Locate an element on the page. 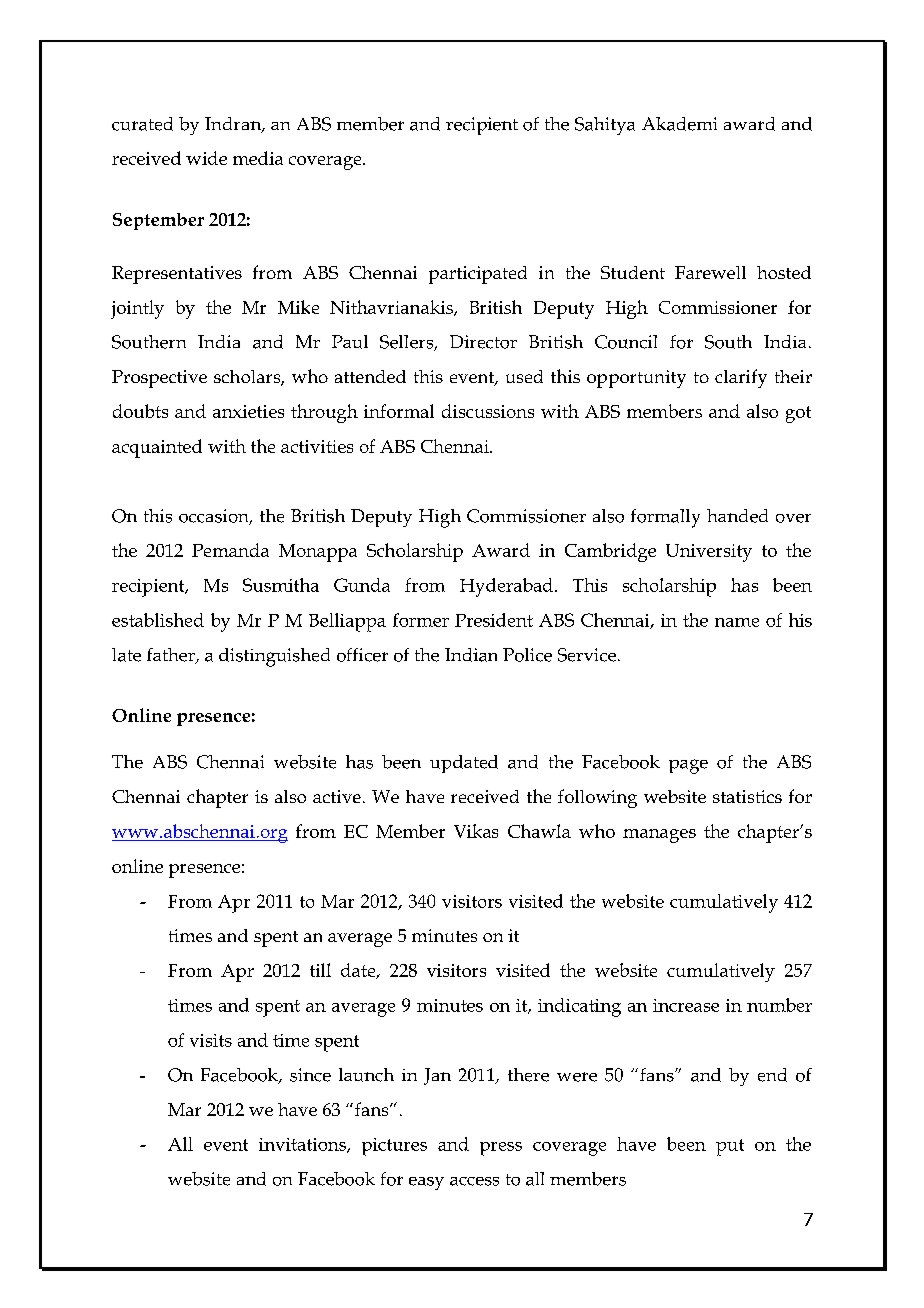 The height and width of the document is (1308, 924). press is located at coordinates (501, 1149).
